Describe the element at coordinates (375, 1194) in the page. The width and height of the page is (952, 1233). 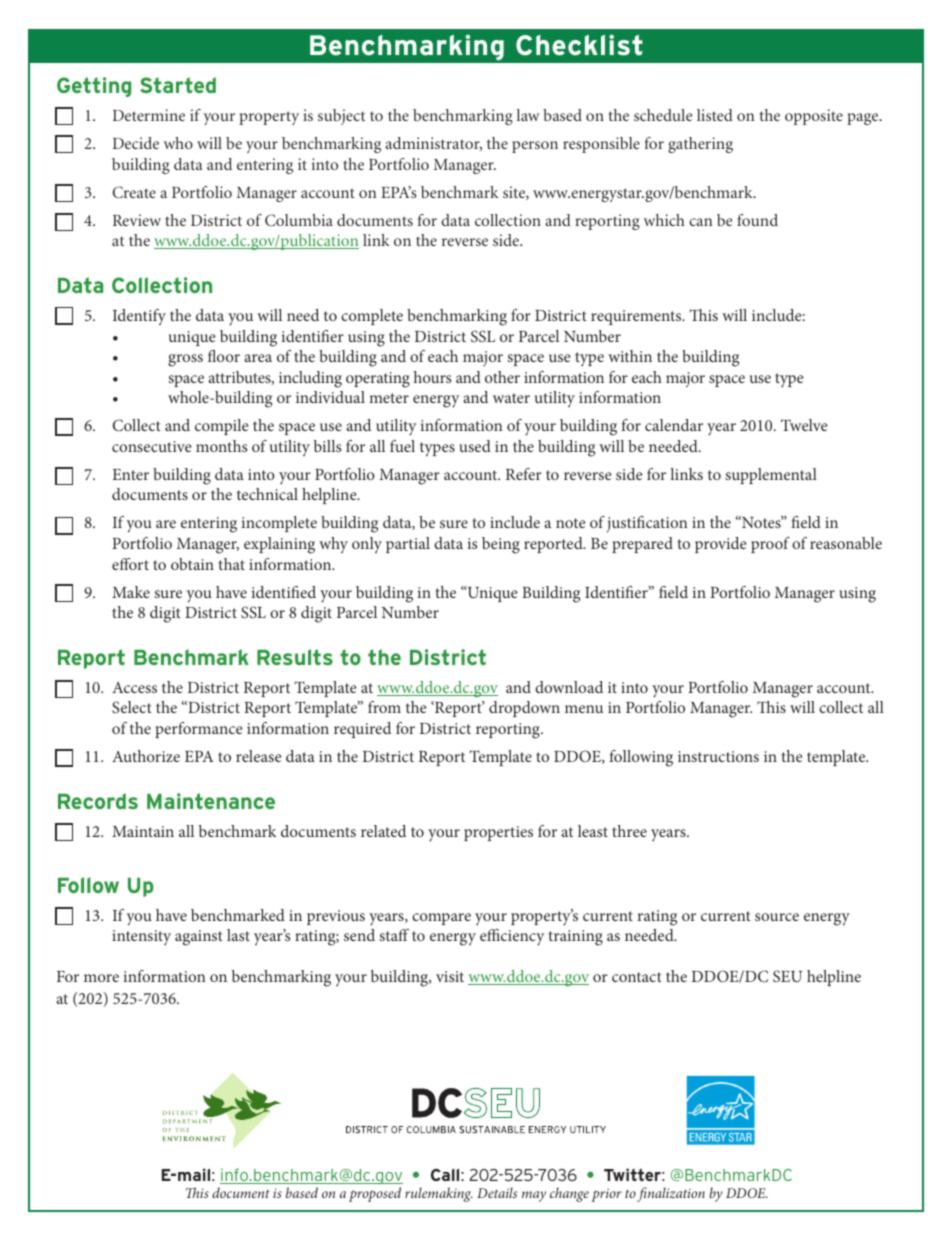
I see `proposed` at that location.
